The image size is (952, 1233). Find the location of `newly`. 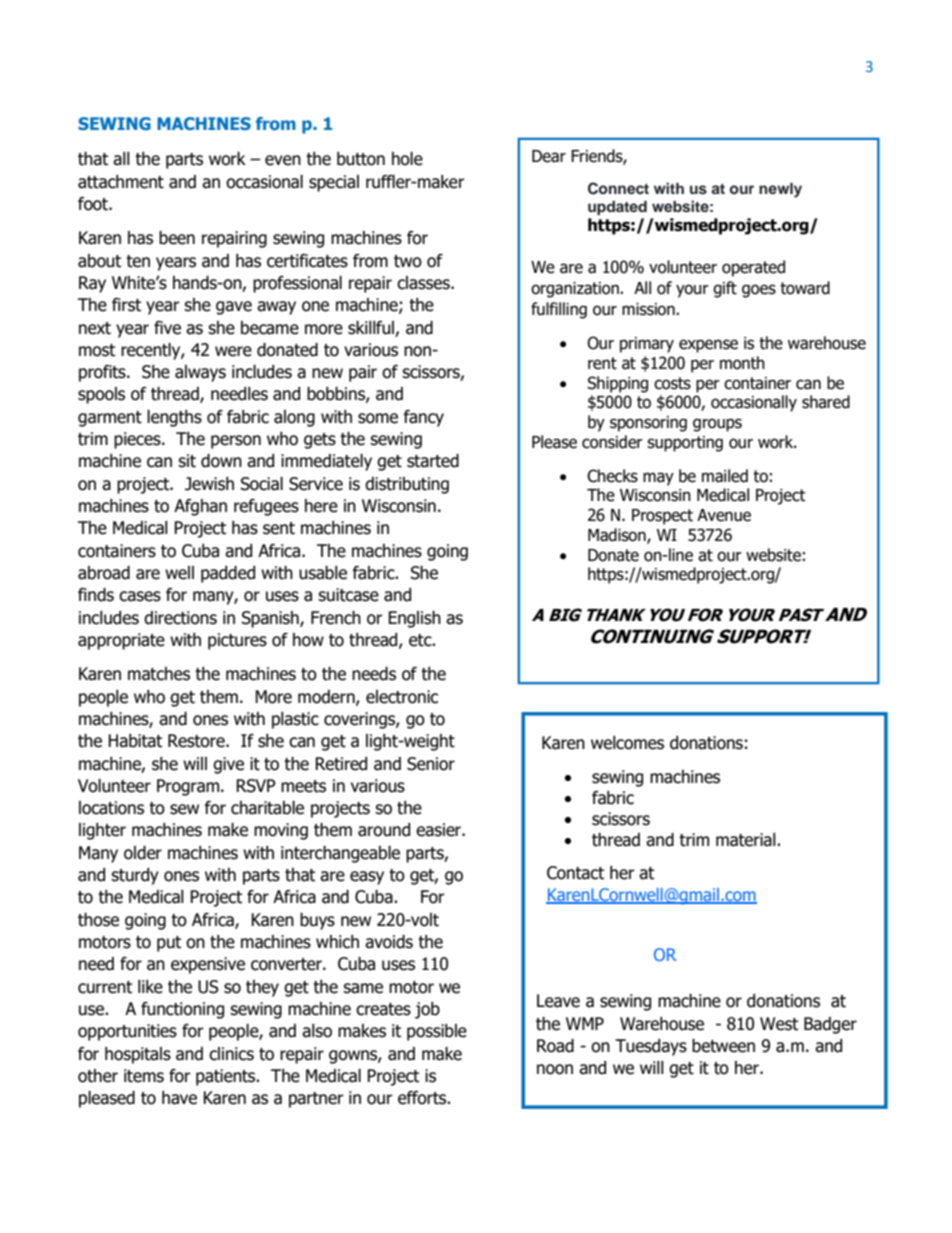

newly is located at coordinates (780, 190).
